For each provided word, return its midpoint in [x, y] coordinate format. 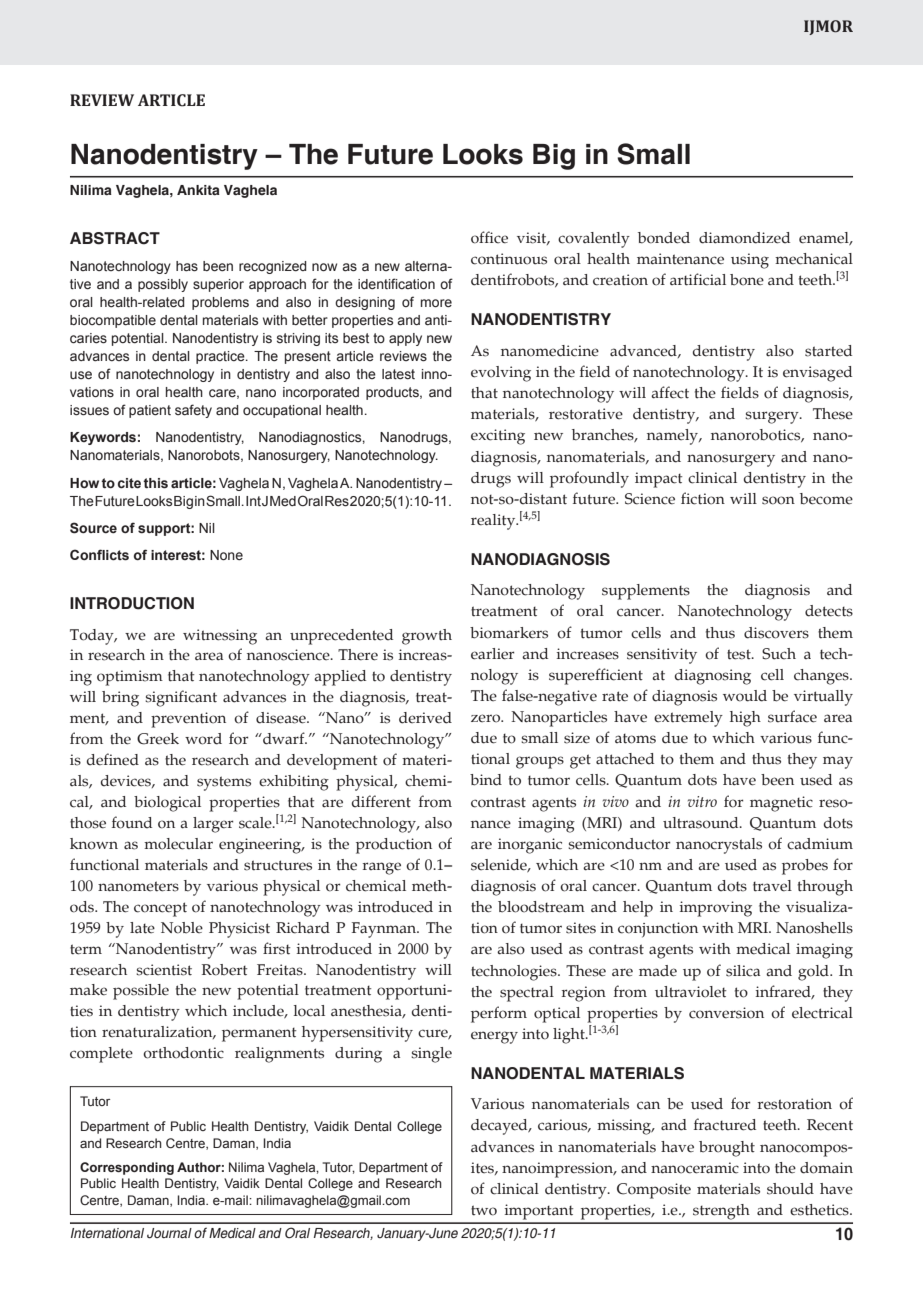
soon [778, 500]
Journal [169, 1233]
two [484, 1210]
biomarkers [509, 633]
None [226, 555]
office [489, 237]
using [750, 261]
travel [772, 886]
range [382, 868]
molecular [178, 844]
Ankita [198, 190]
